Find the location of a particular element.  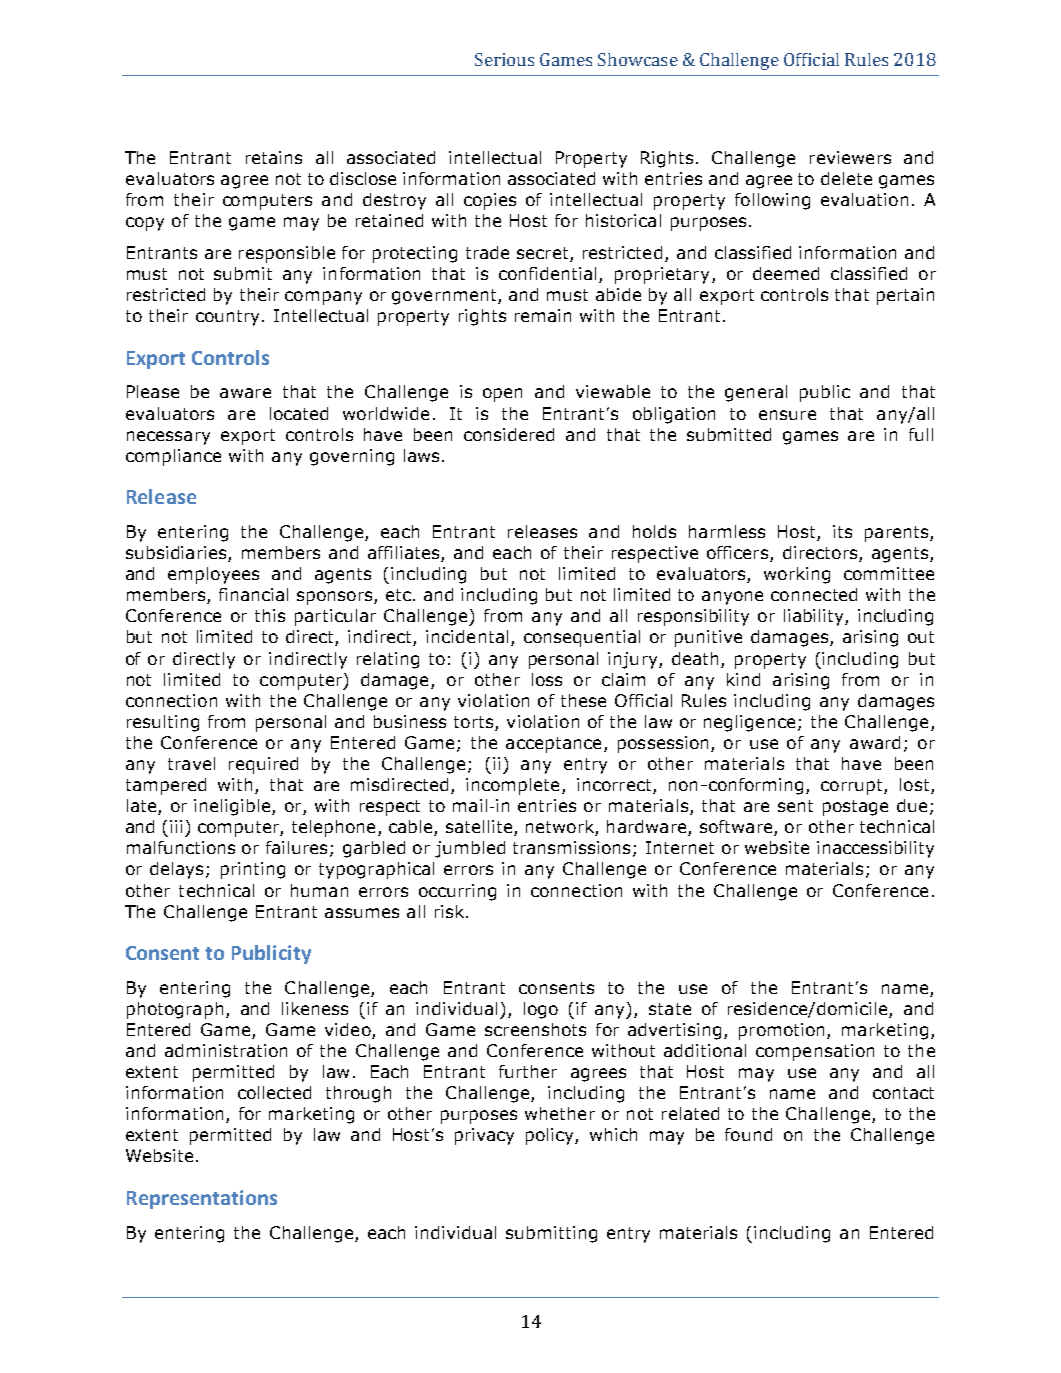

compensation is located at coordinates (815, 1052).
